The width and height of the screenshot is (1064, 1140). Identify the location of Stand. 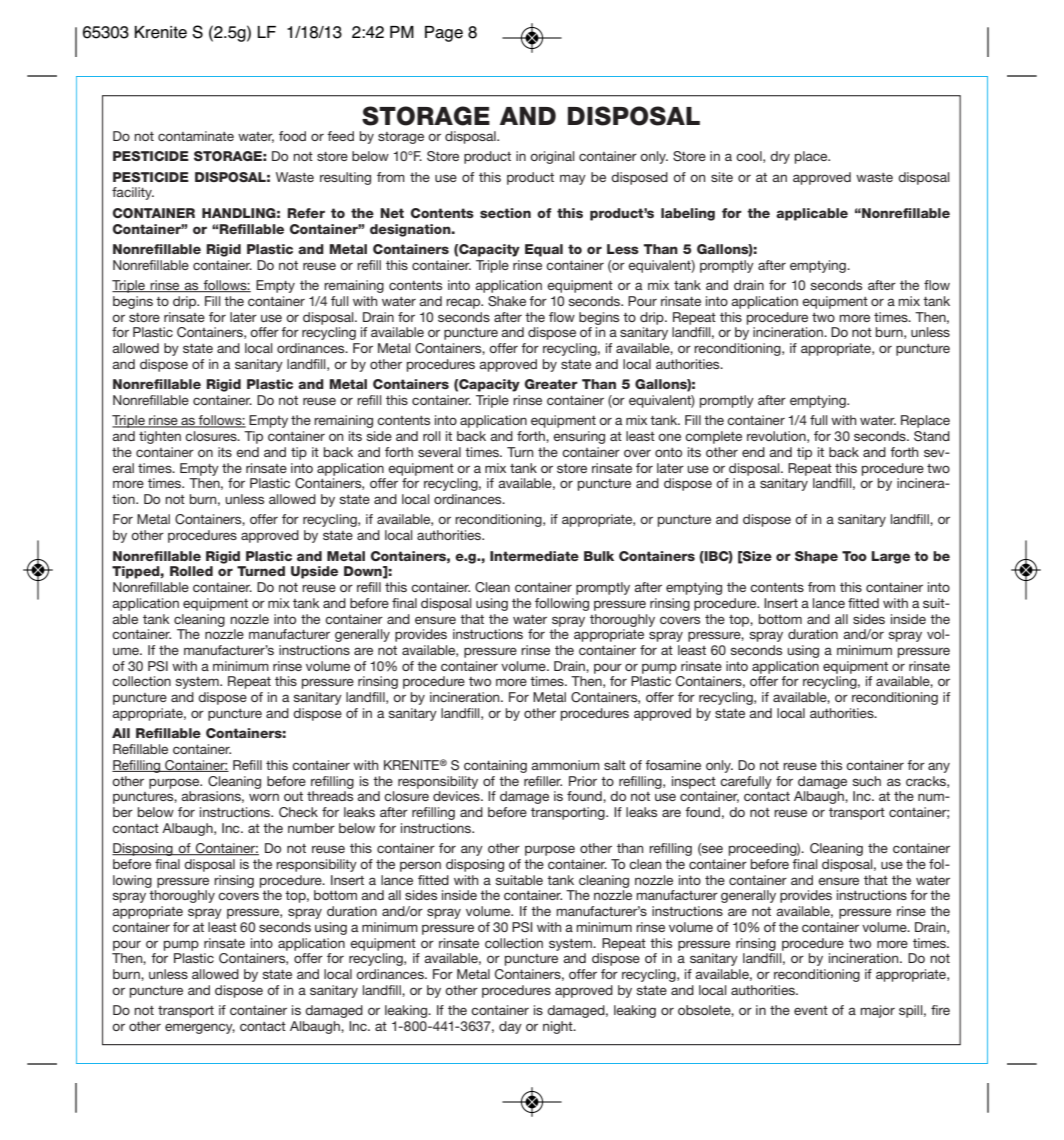
(932, 436).
